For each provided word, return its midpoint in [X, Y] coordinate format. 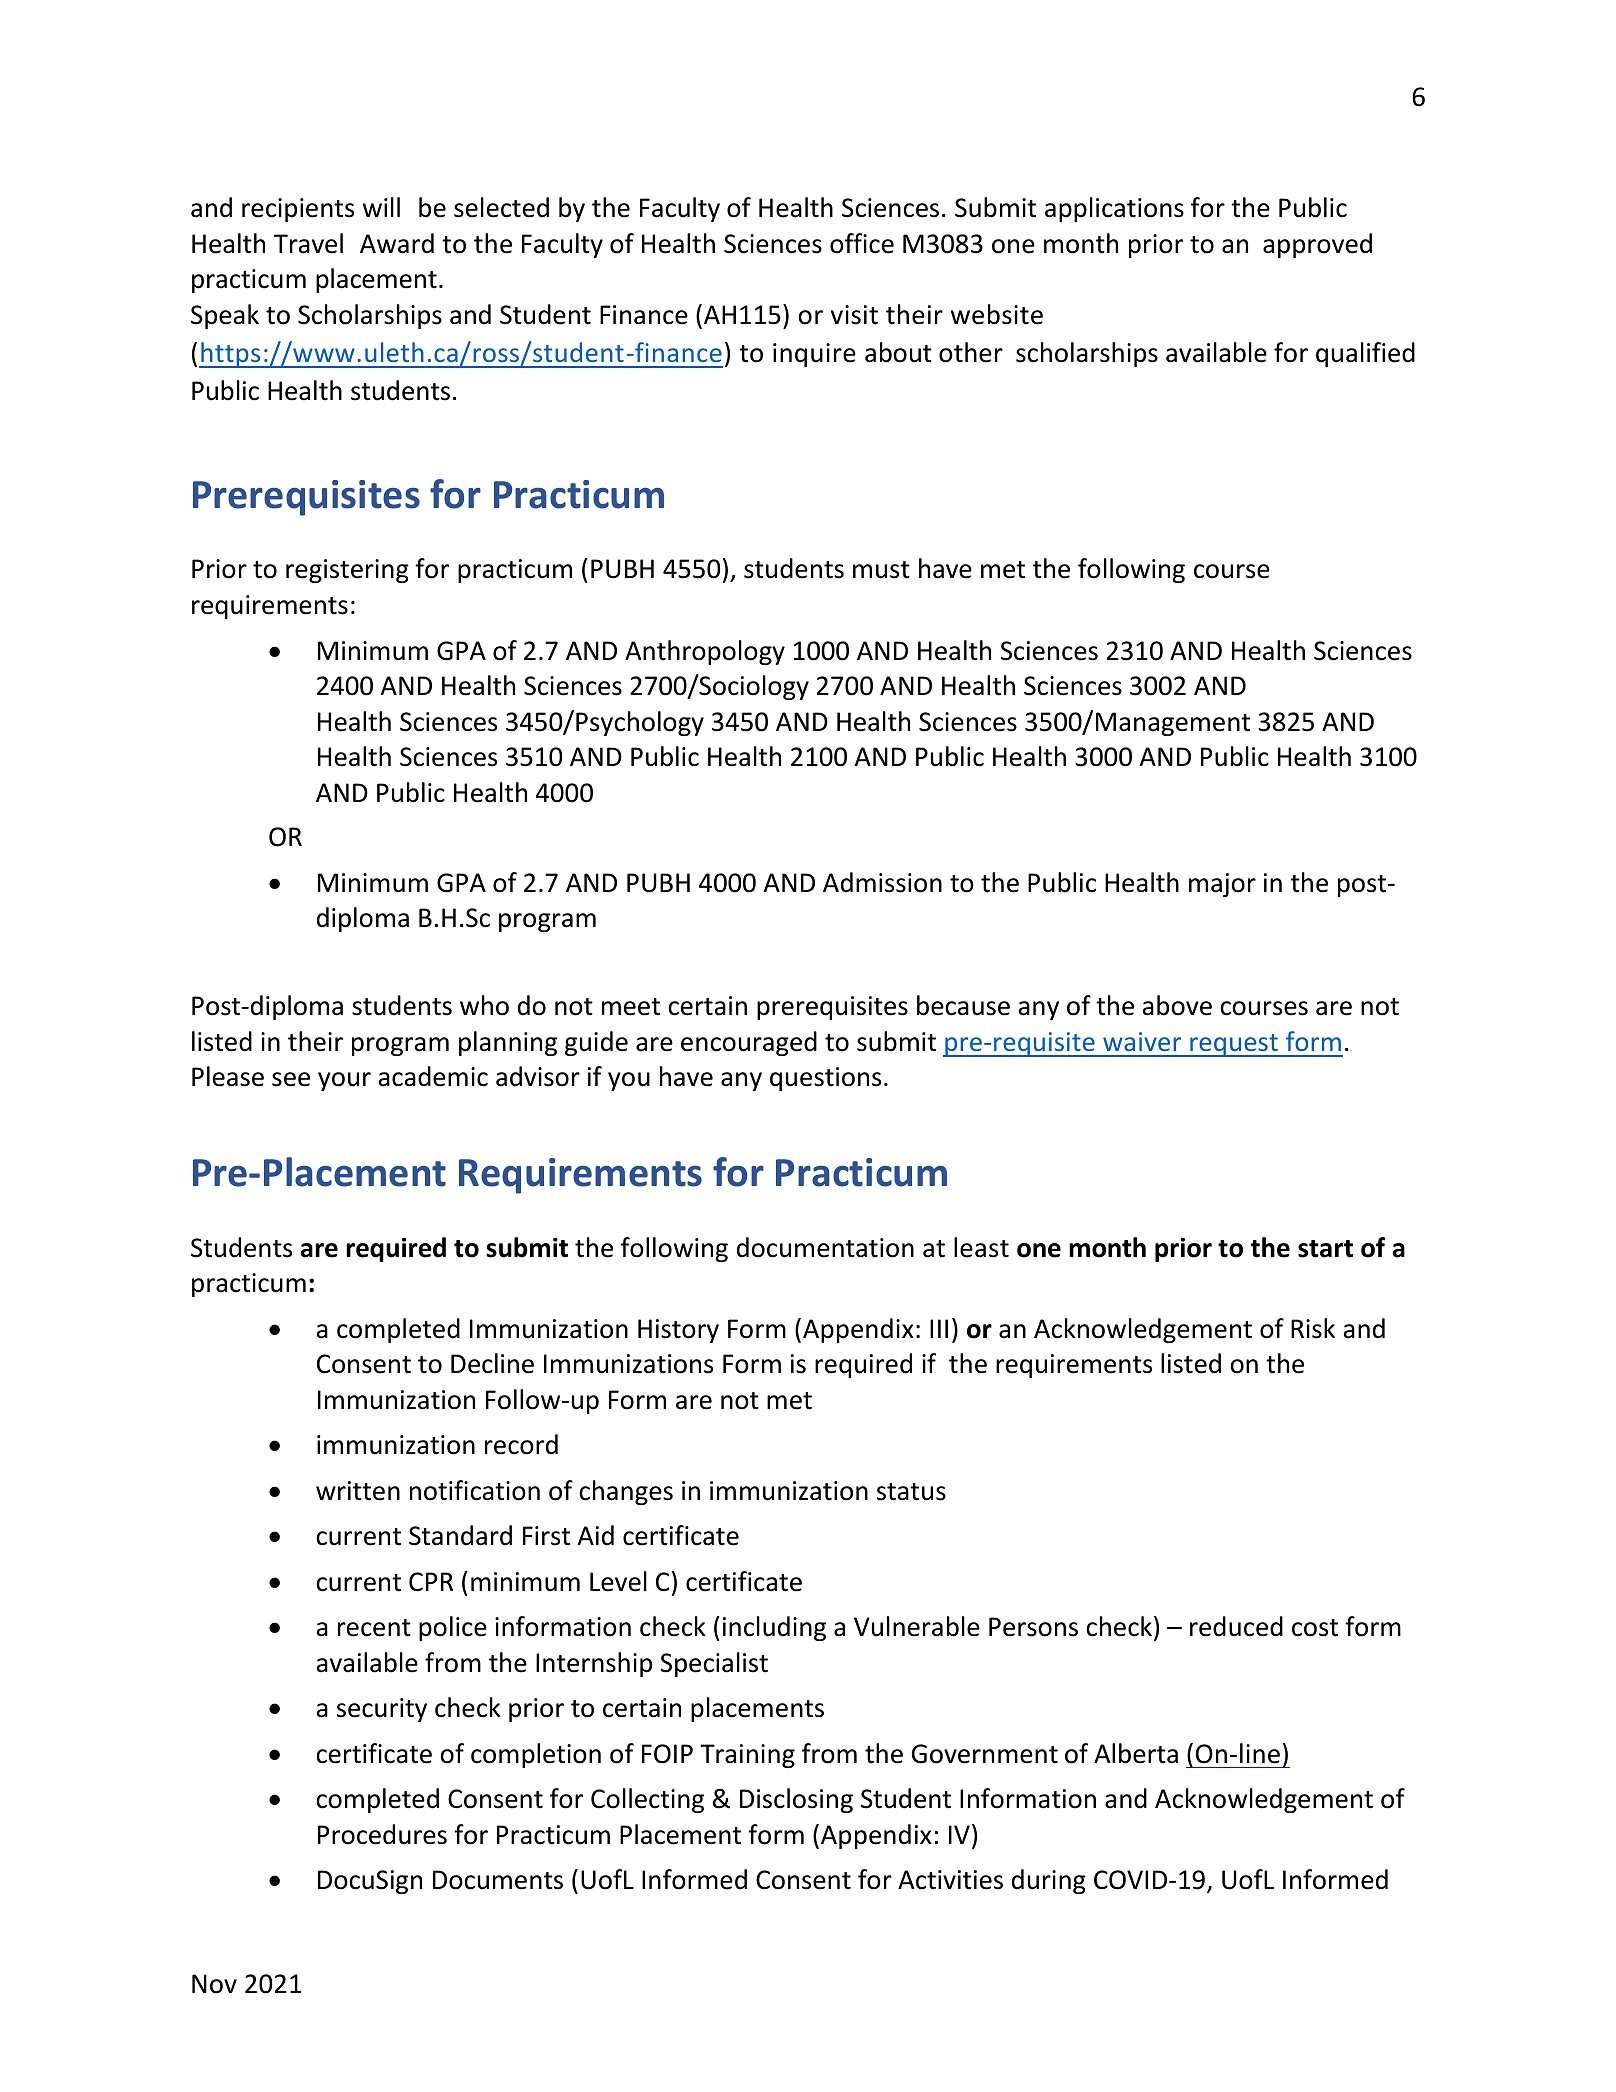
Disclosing [796, 1800]
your [344, 1081]
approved [1317, 245]
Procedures [382, 1834]
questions [825, 1079]
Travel [308, 243]
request [1234, 1045]
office [862, 243]
